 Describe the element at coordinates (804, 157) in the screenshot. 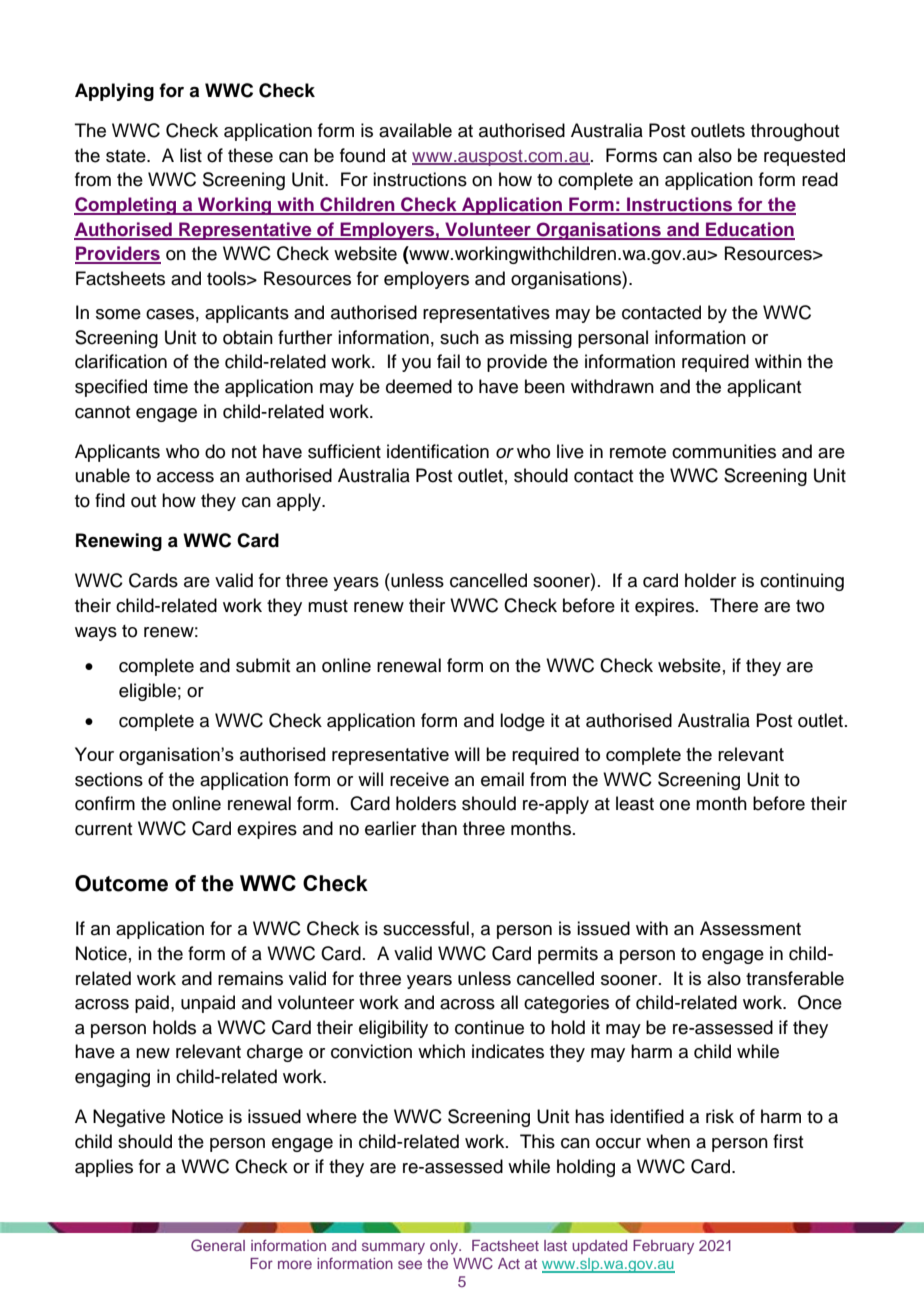

I see `requested` at that location.
